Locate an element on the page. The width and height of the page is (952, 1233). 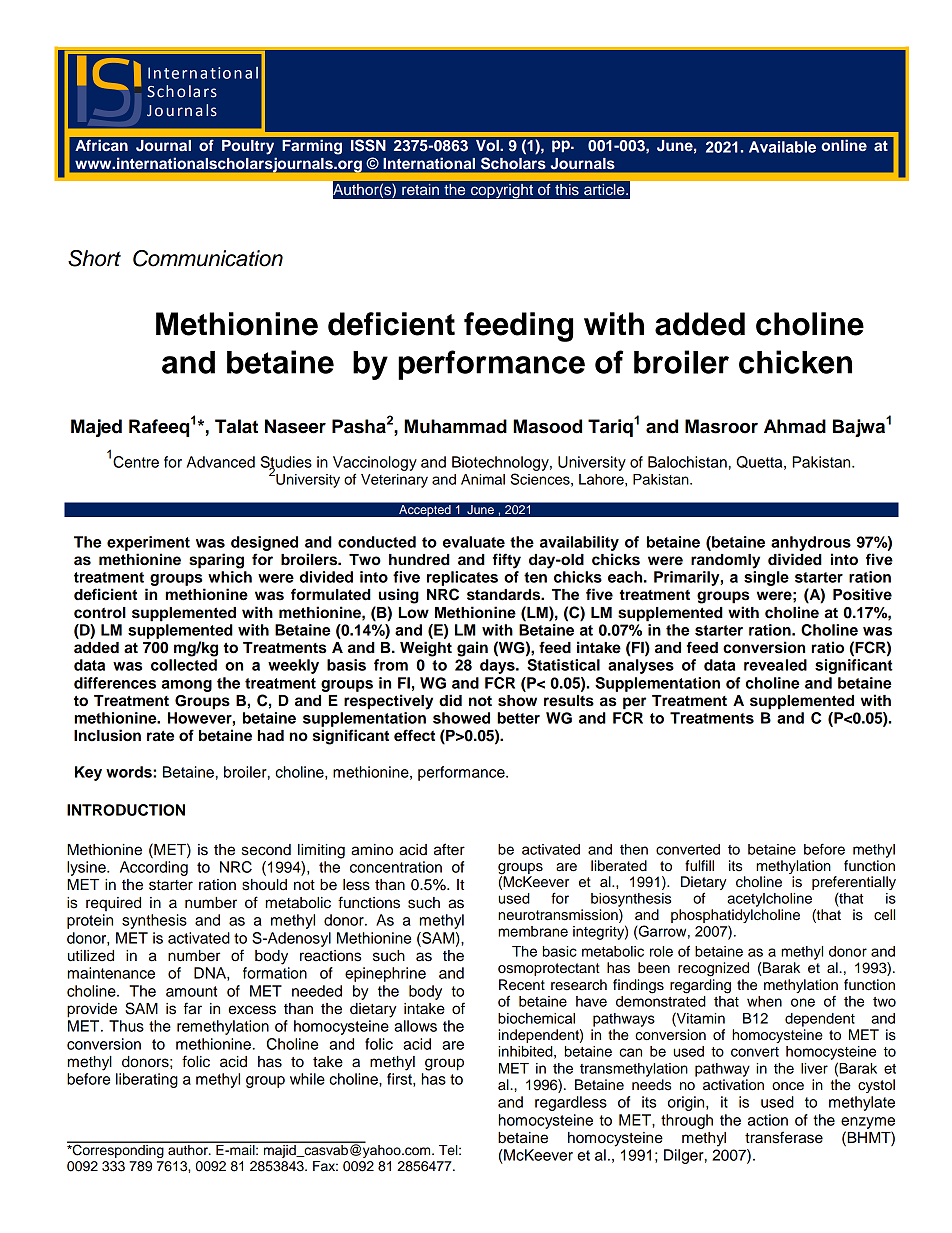
Animal is located at coordinates (483, 479).
